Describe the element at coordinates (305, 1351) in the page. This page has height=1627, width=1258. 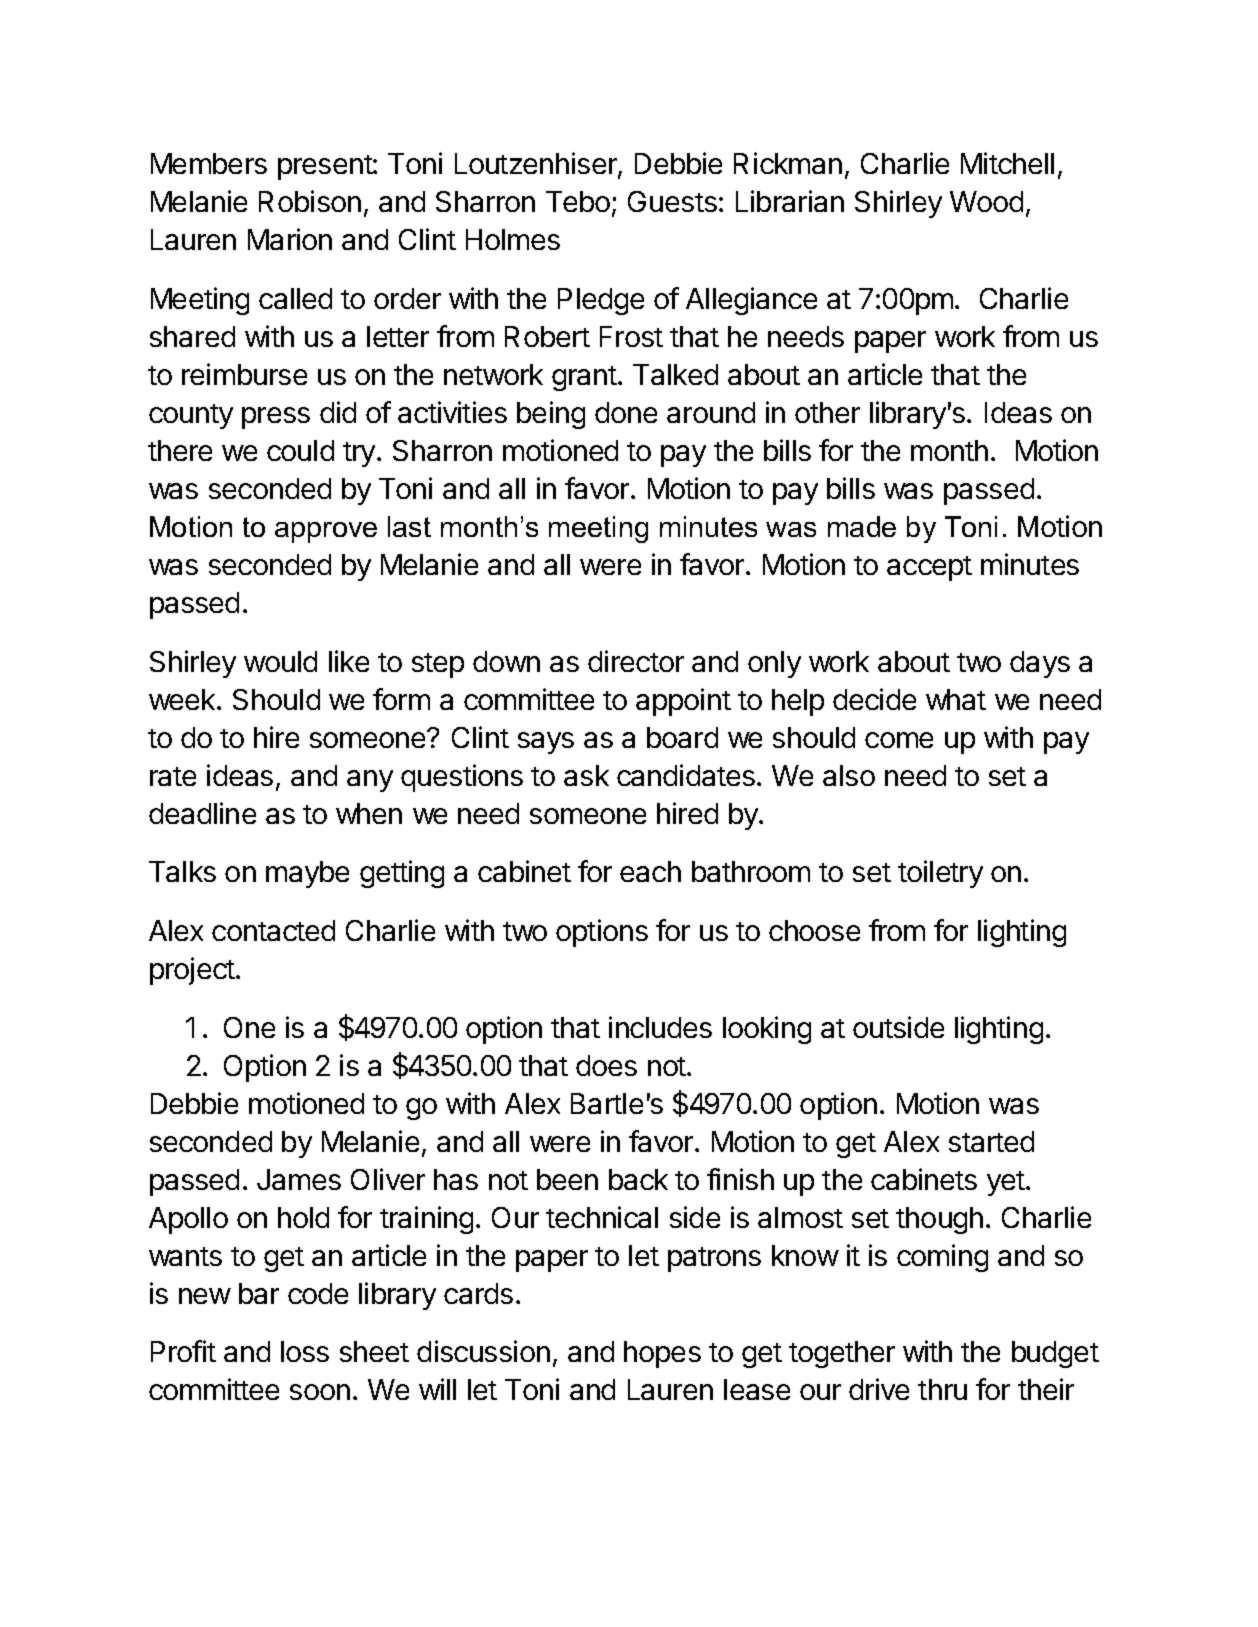
I see `loss` at that location.
